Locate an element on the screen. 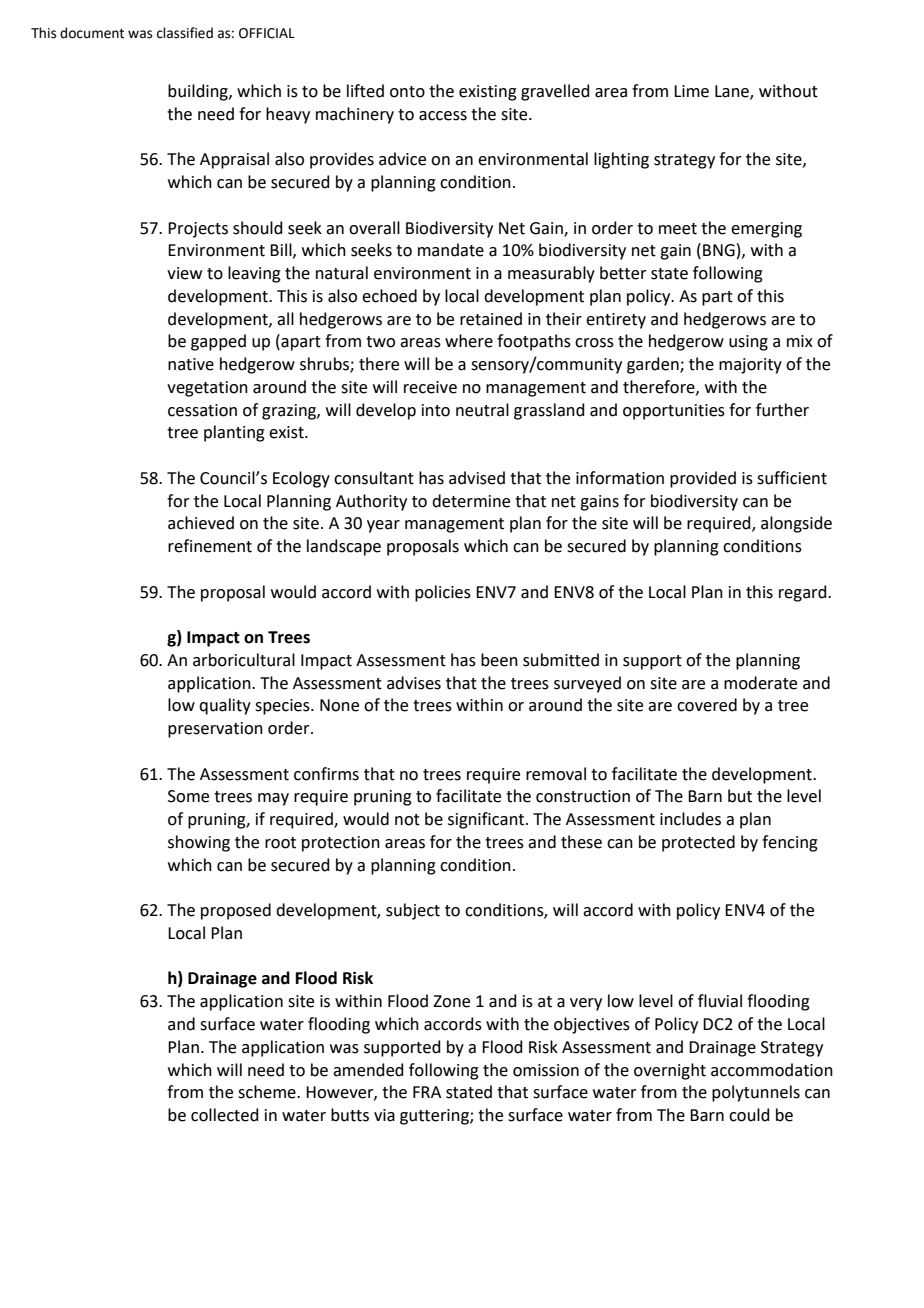  advises is located at coordinates (414, 683).
